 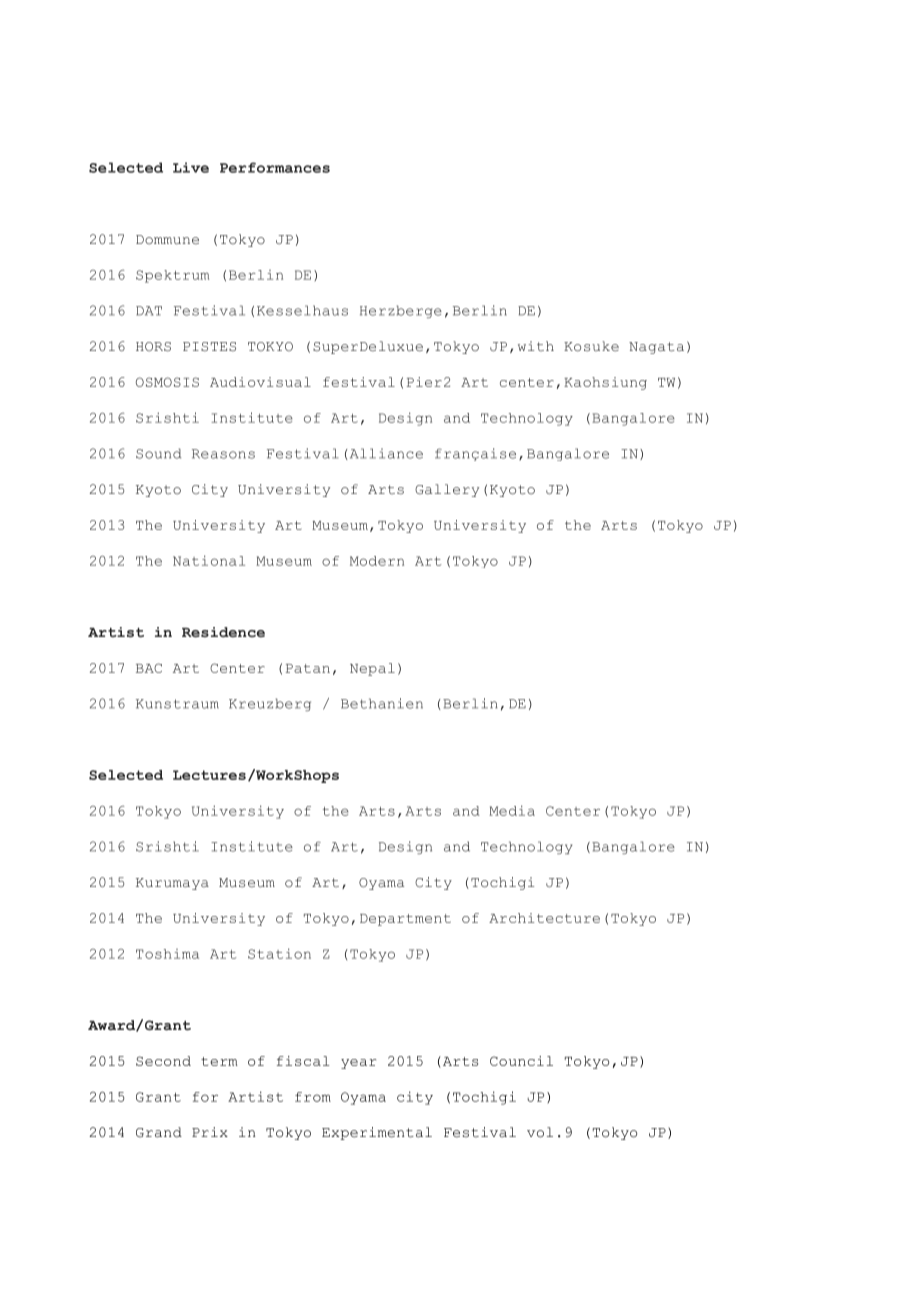 What do you see at coordinates (377, 561) in the screenshot?
I see `Modern` at bounding box center [377, 561].
